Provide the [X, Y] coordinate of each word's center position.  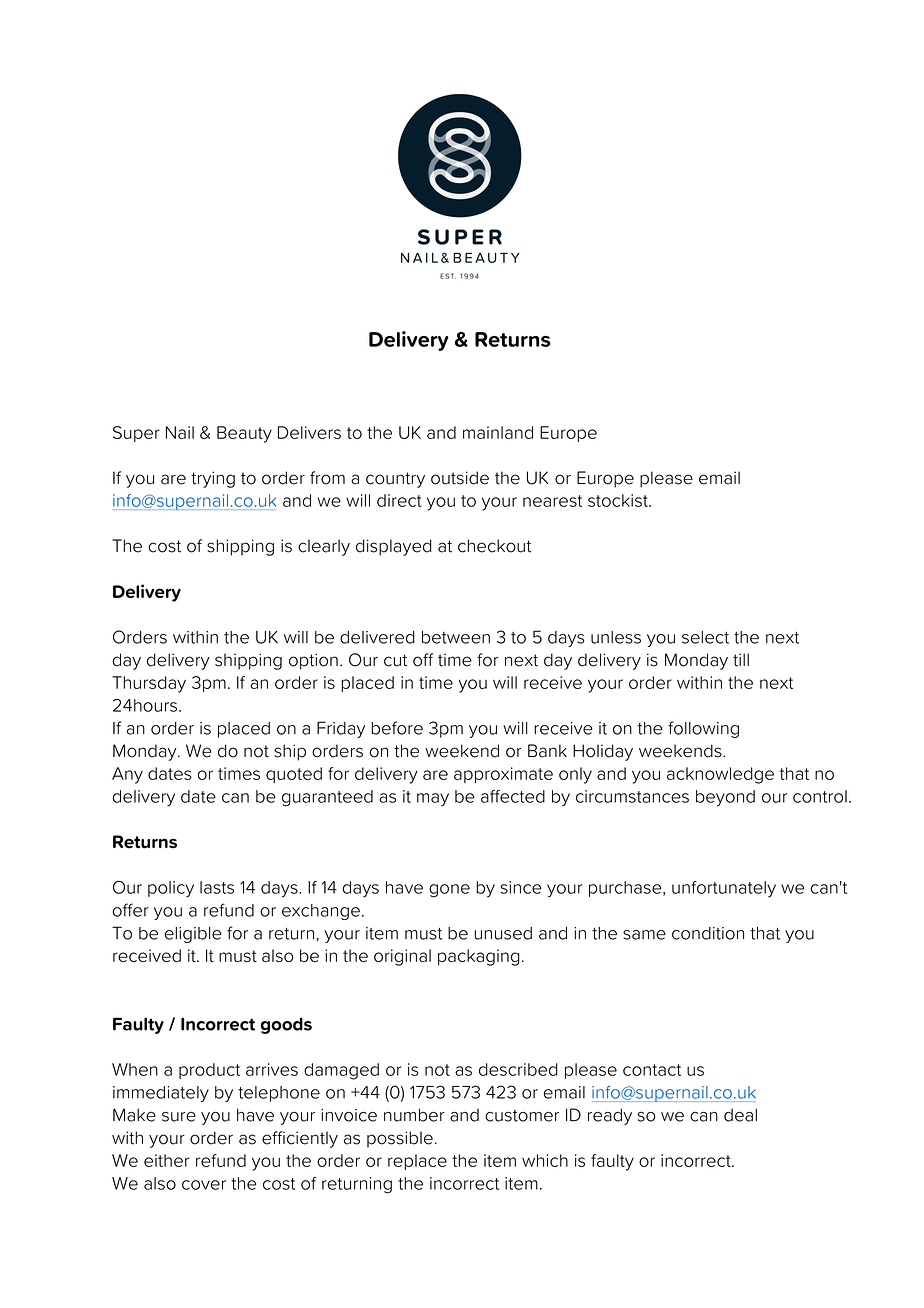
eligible [193, 935]
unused [503, 933]
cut [395, 660]
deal [740, 1115]
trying [213, 479]
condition [708, 933]
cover [204, 1185]
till [741, 660]
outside [460, 478]
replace [417, 1162]
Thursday [149, 684]
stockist [619, 500]
